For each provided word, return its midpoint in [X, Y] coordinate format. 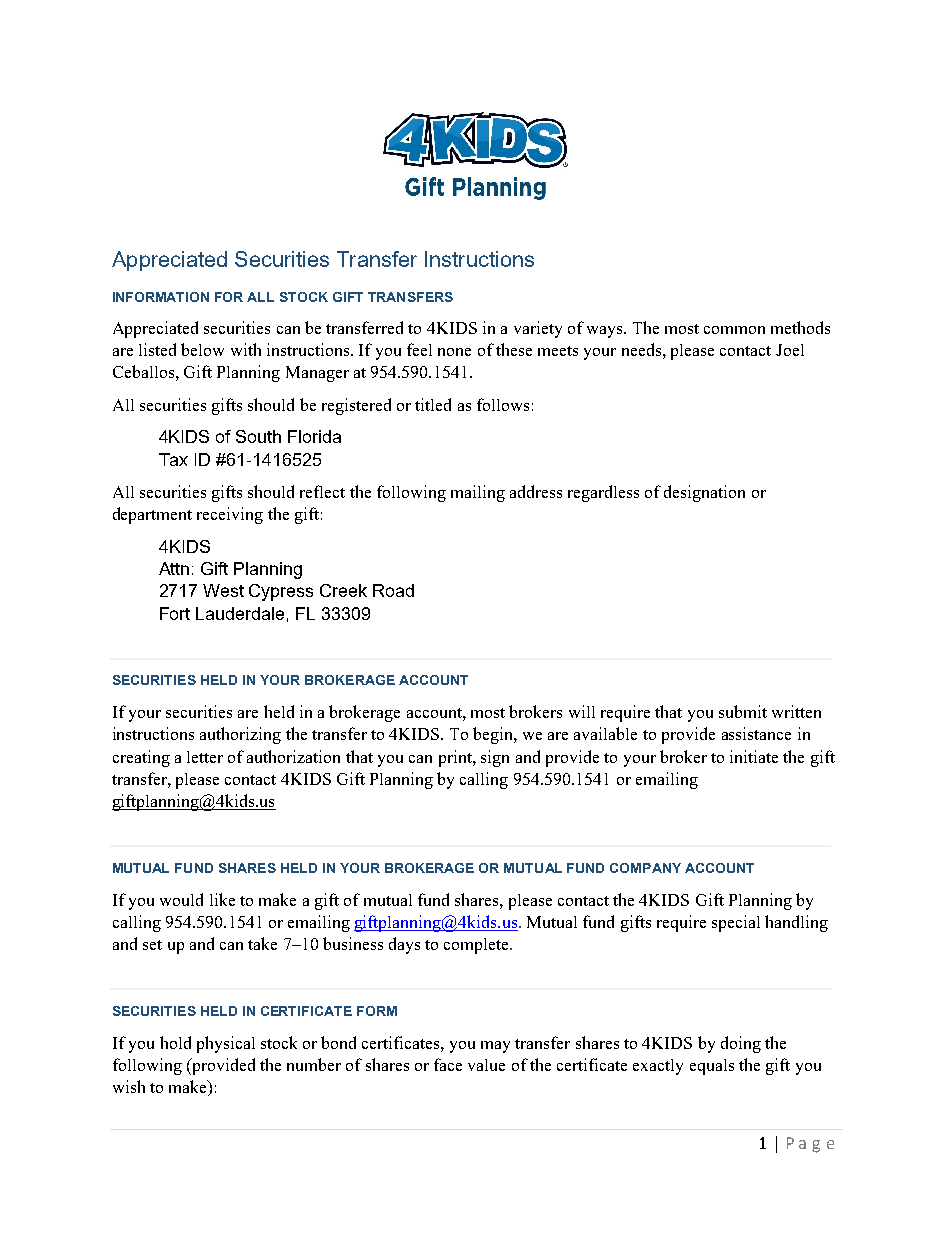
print [456, 758]
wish [129, 1086]
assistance [756, 733]
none [454, 352]
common [734, 330]
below [202, 349]
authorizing [240, 735]
